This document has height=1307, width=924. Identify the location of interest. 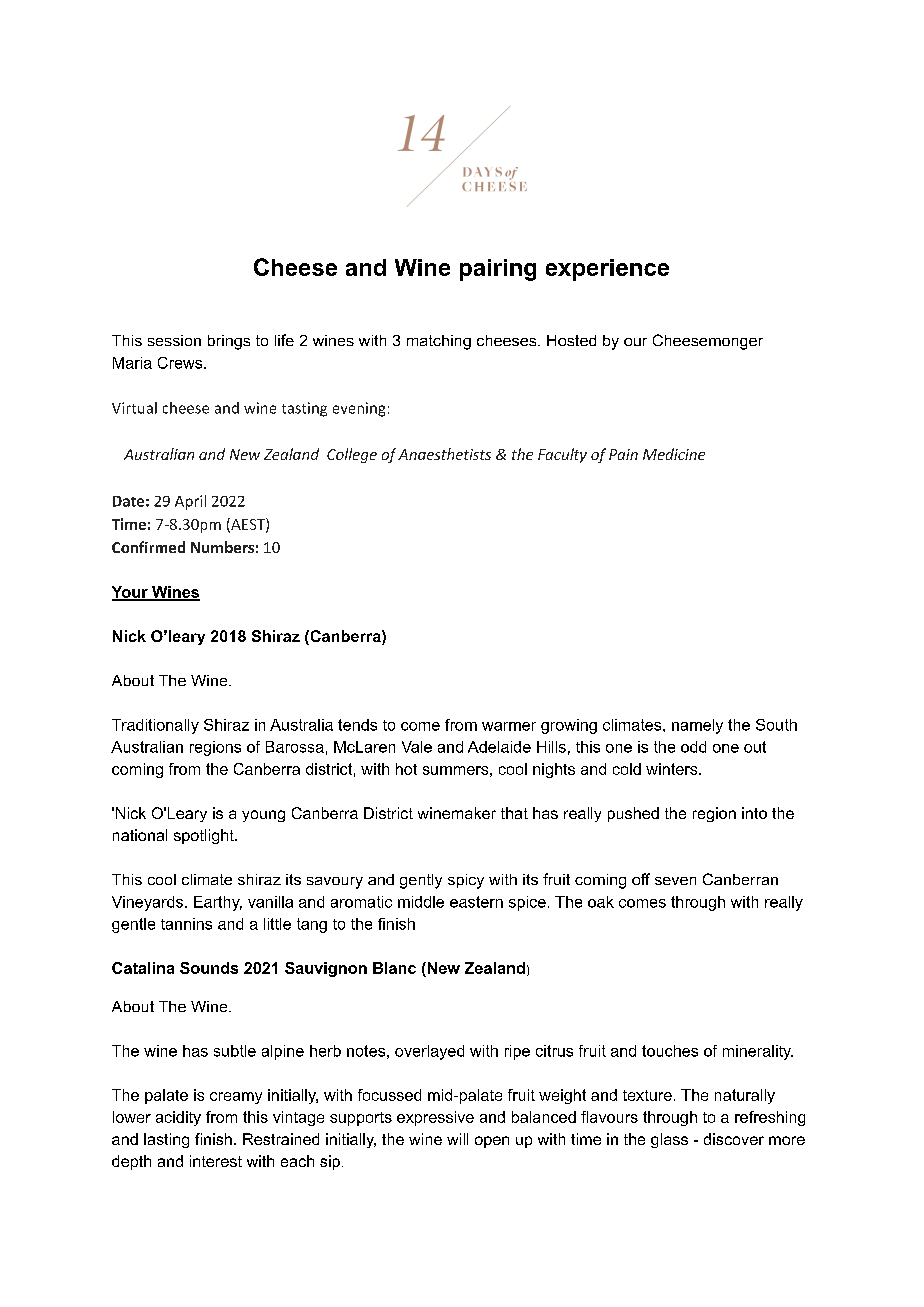
(216, 1161).
